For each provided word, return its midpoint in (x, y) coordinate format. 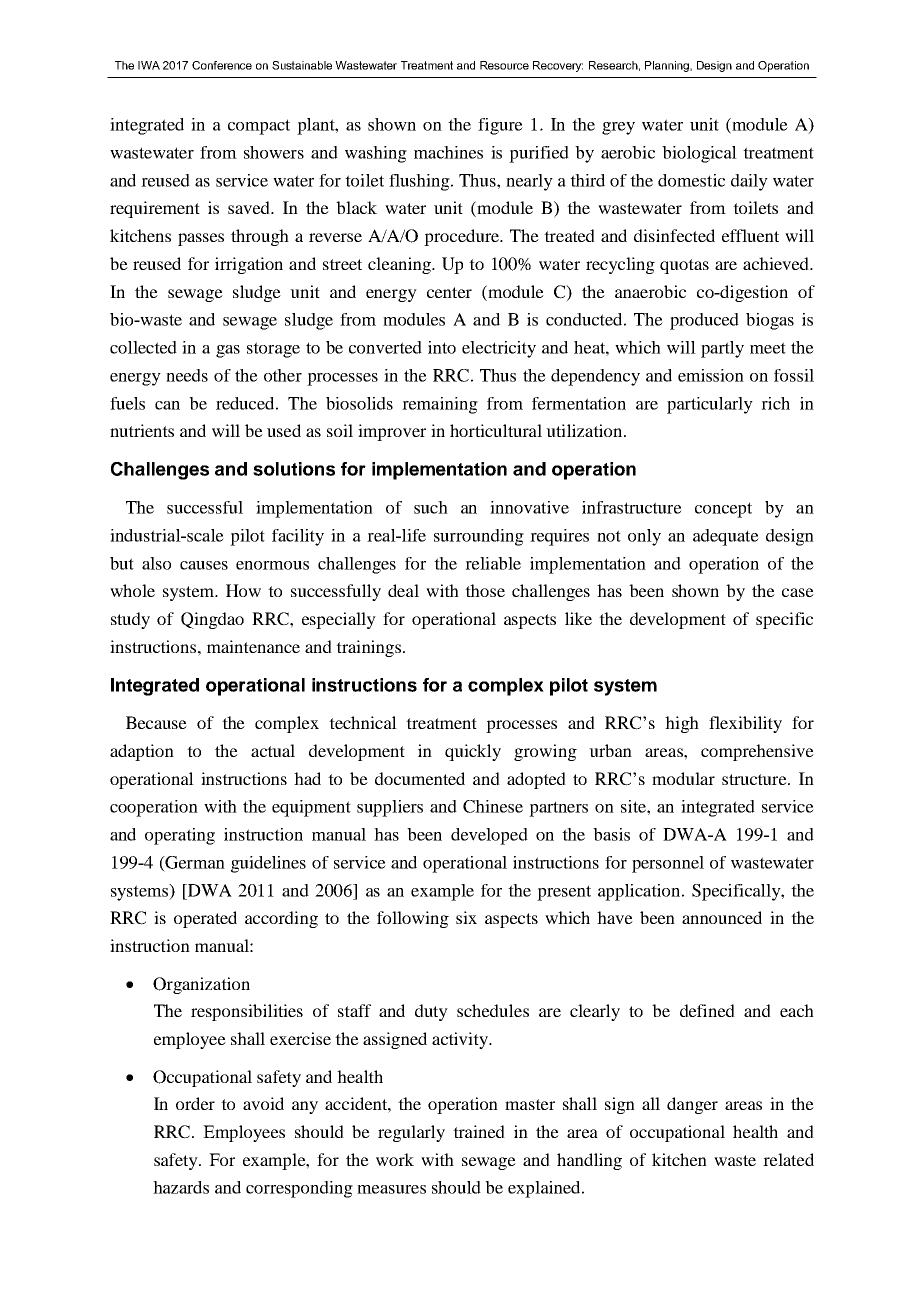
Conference (222, 65)
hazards (181, 1187)
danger (692, 1105)
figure (500, 126)
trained (479, 1131)
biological (699, 154)
